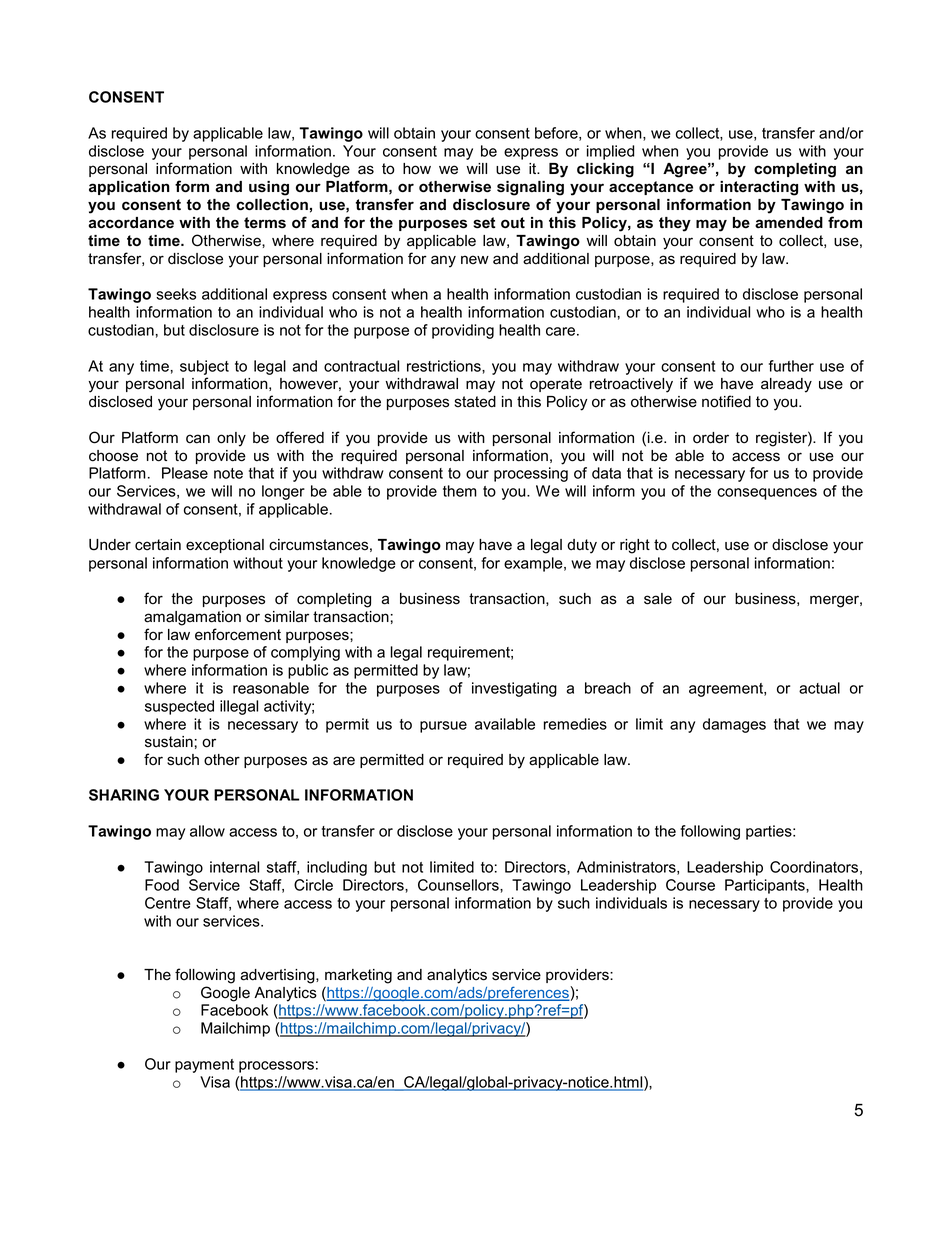  Describe the element at coordinates (530, 188) in the screenshot. I see `signaling` at that location.
